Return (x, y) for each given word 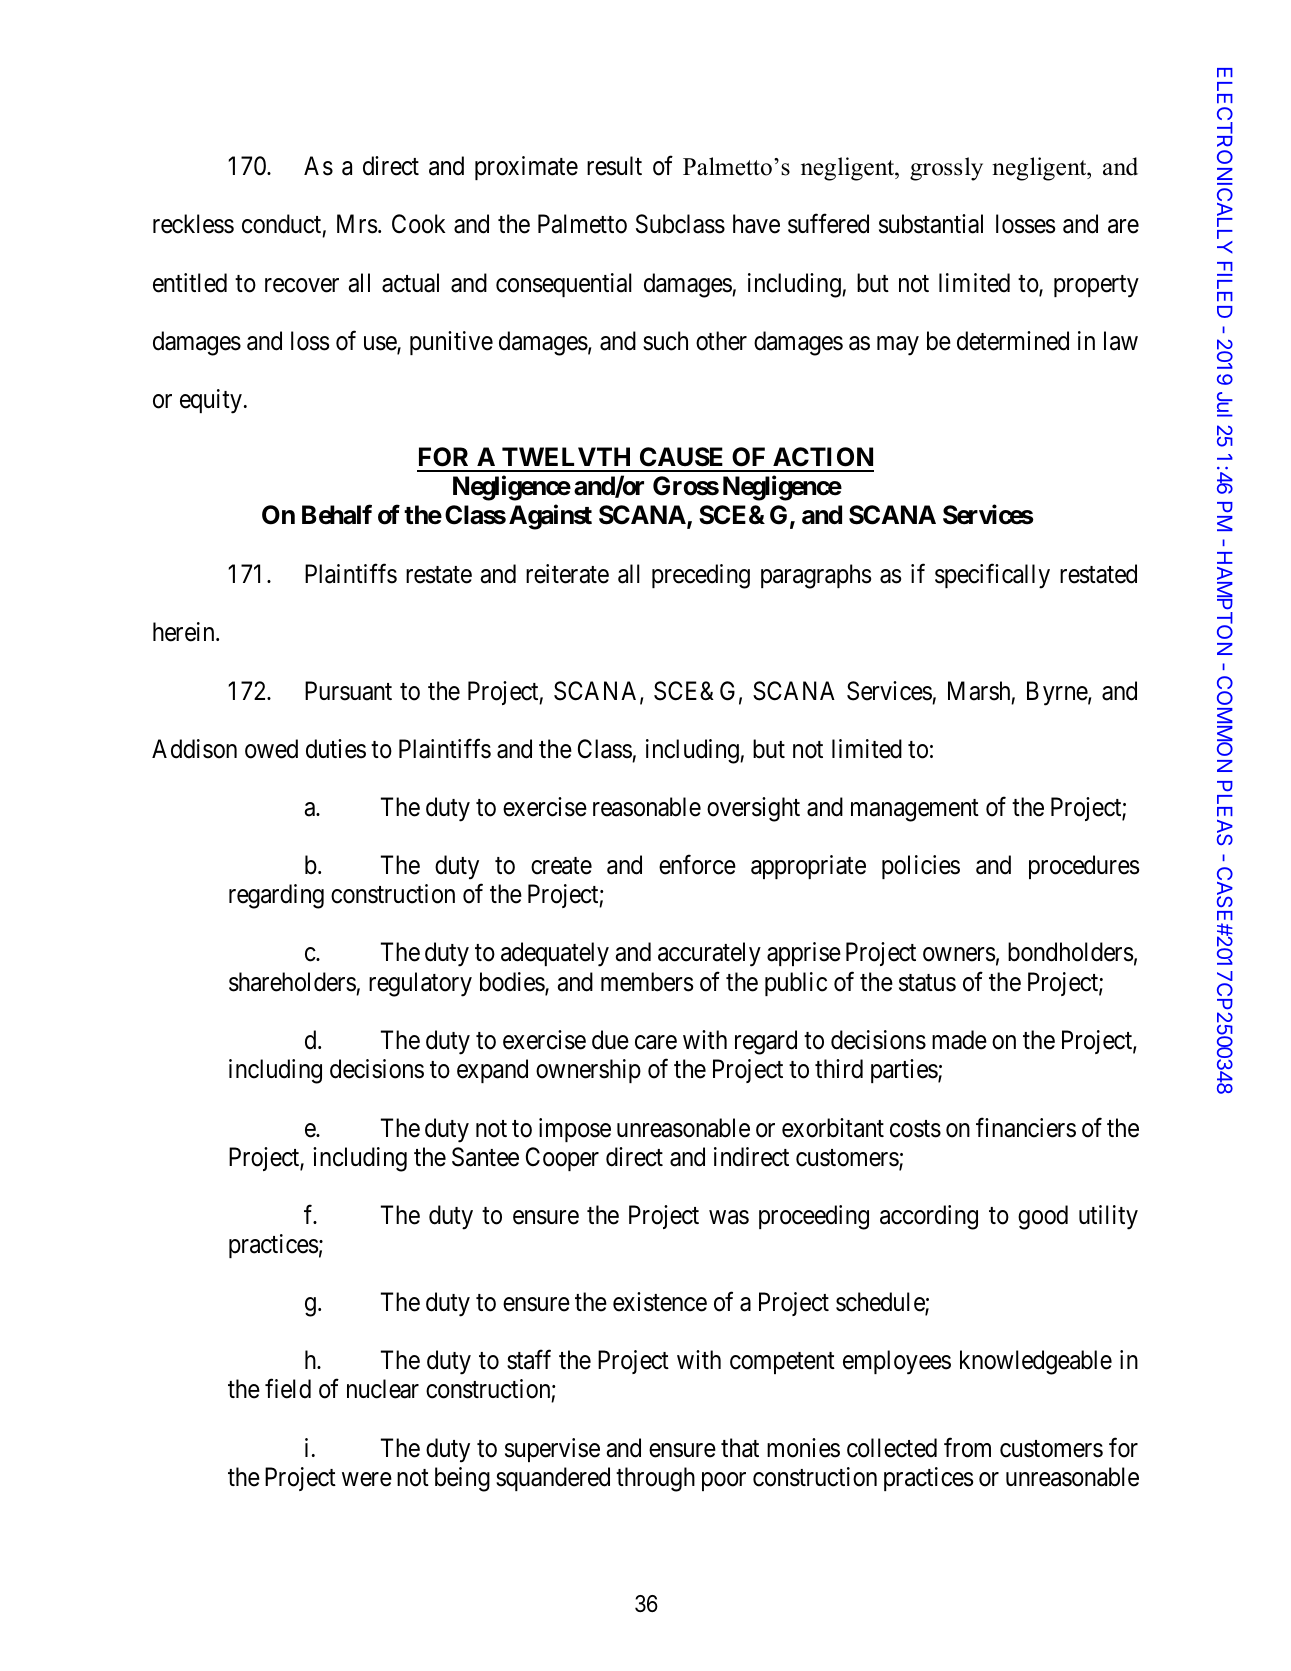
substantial (931, 224)
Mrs (357, 224)
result (614, 166)
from (967, 1448)
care (656, 1042)
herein (185, 632)
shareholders (292, 982)
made (959, 1040)
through (655, 1479)
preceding (701, 576)
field (288, 1389)
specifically (992, 576)
